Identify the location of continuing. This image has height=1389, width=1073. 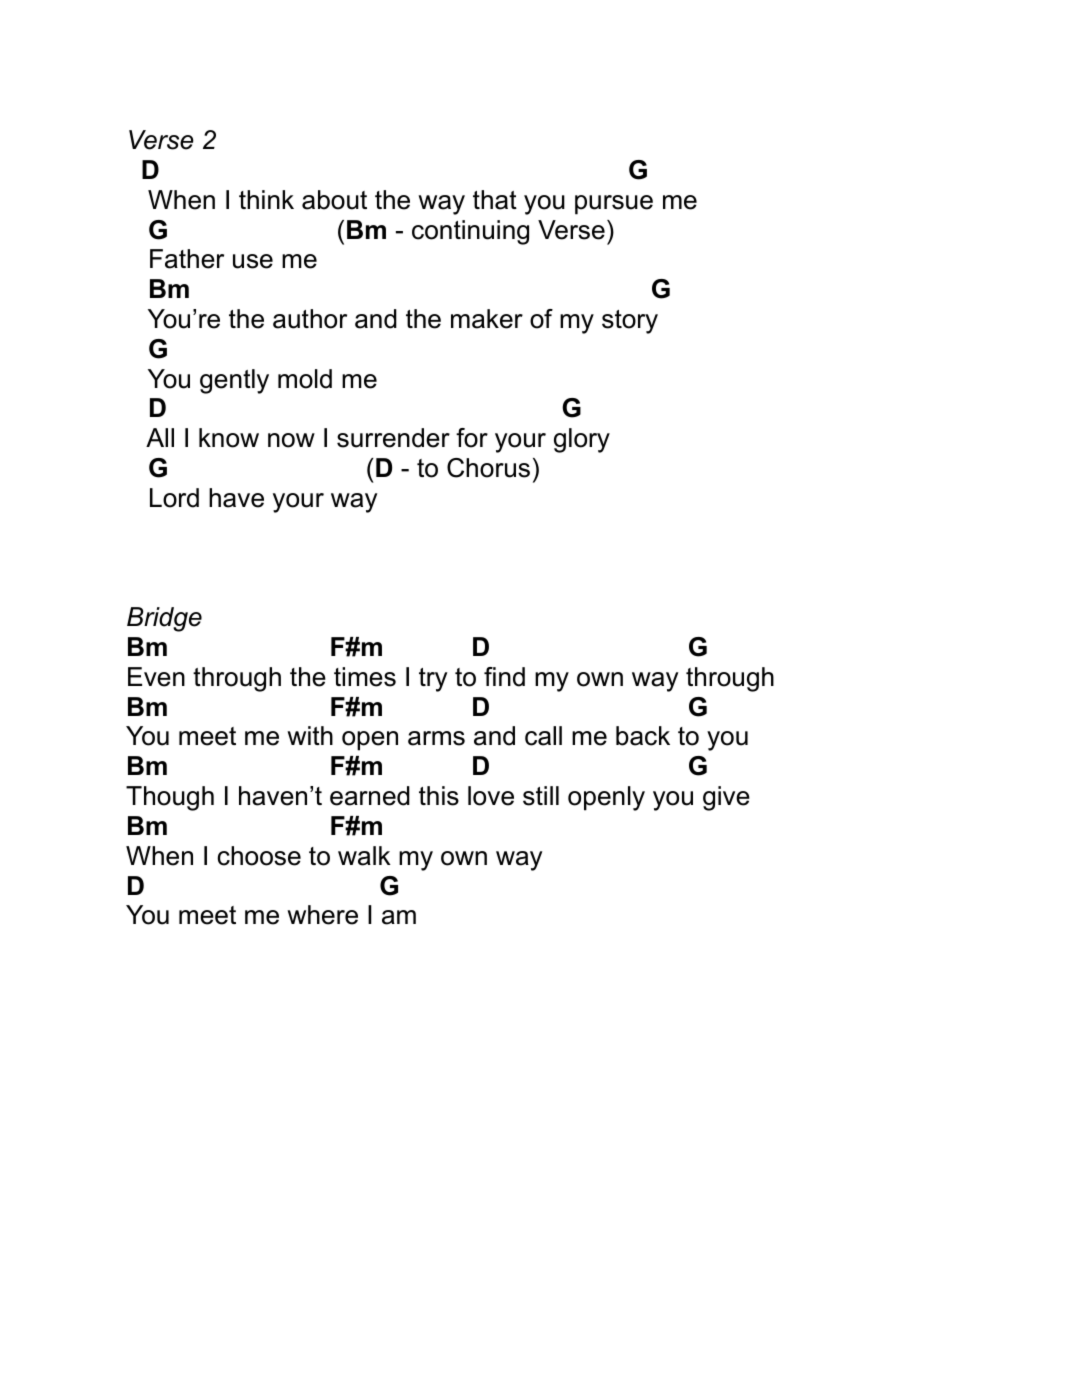
(470, 232).
